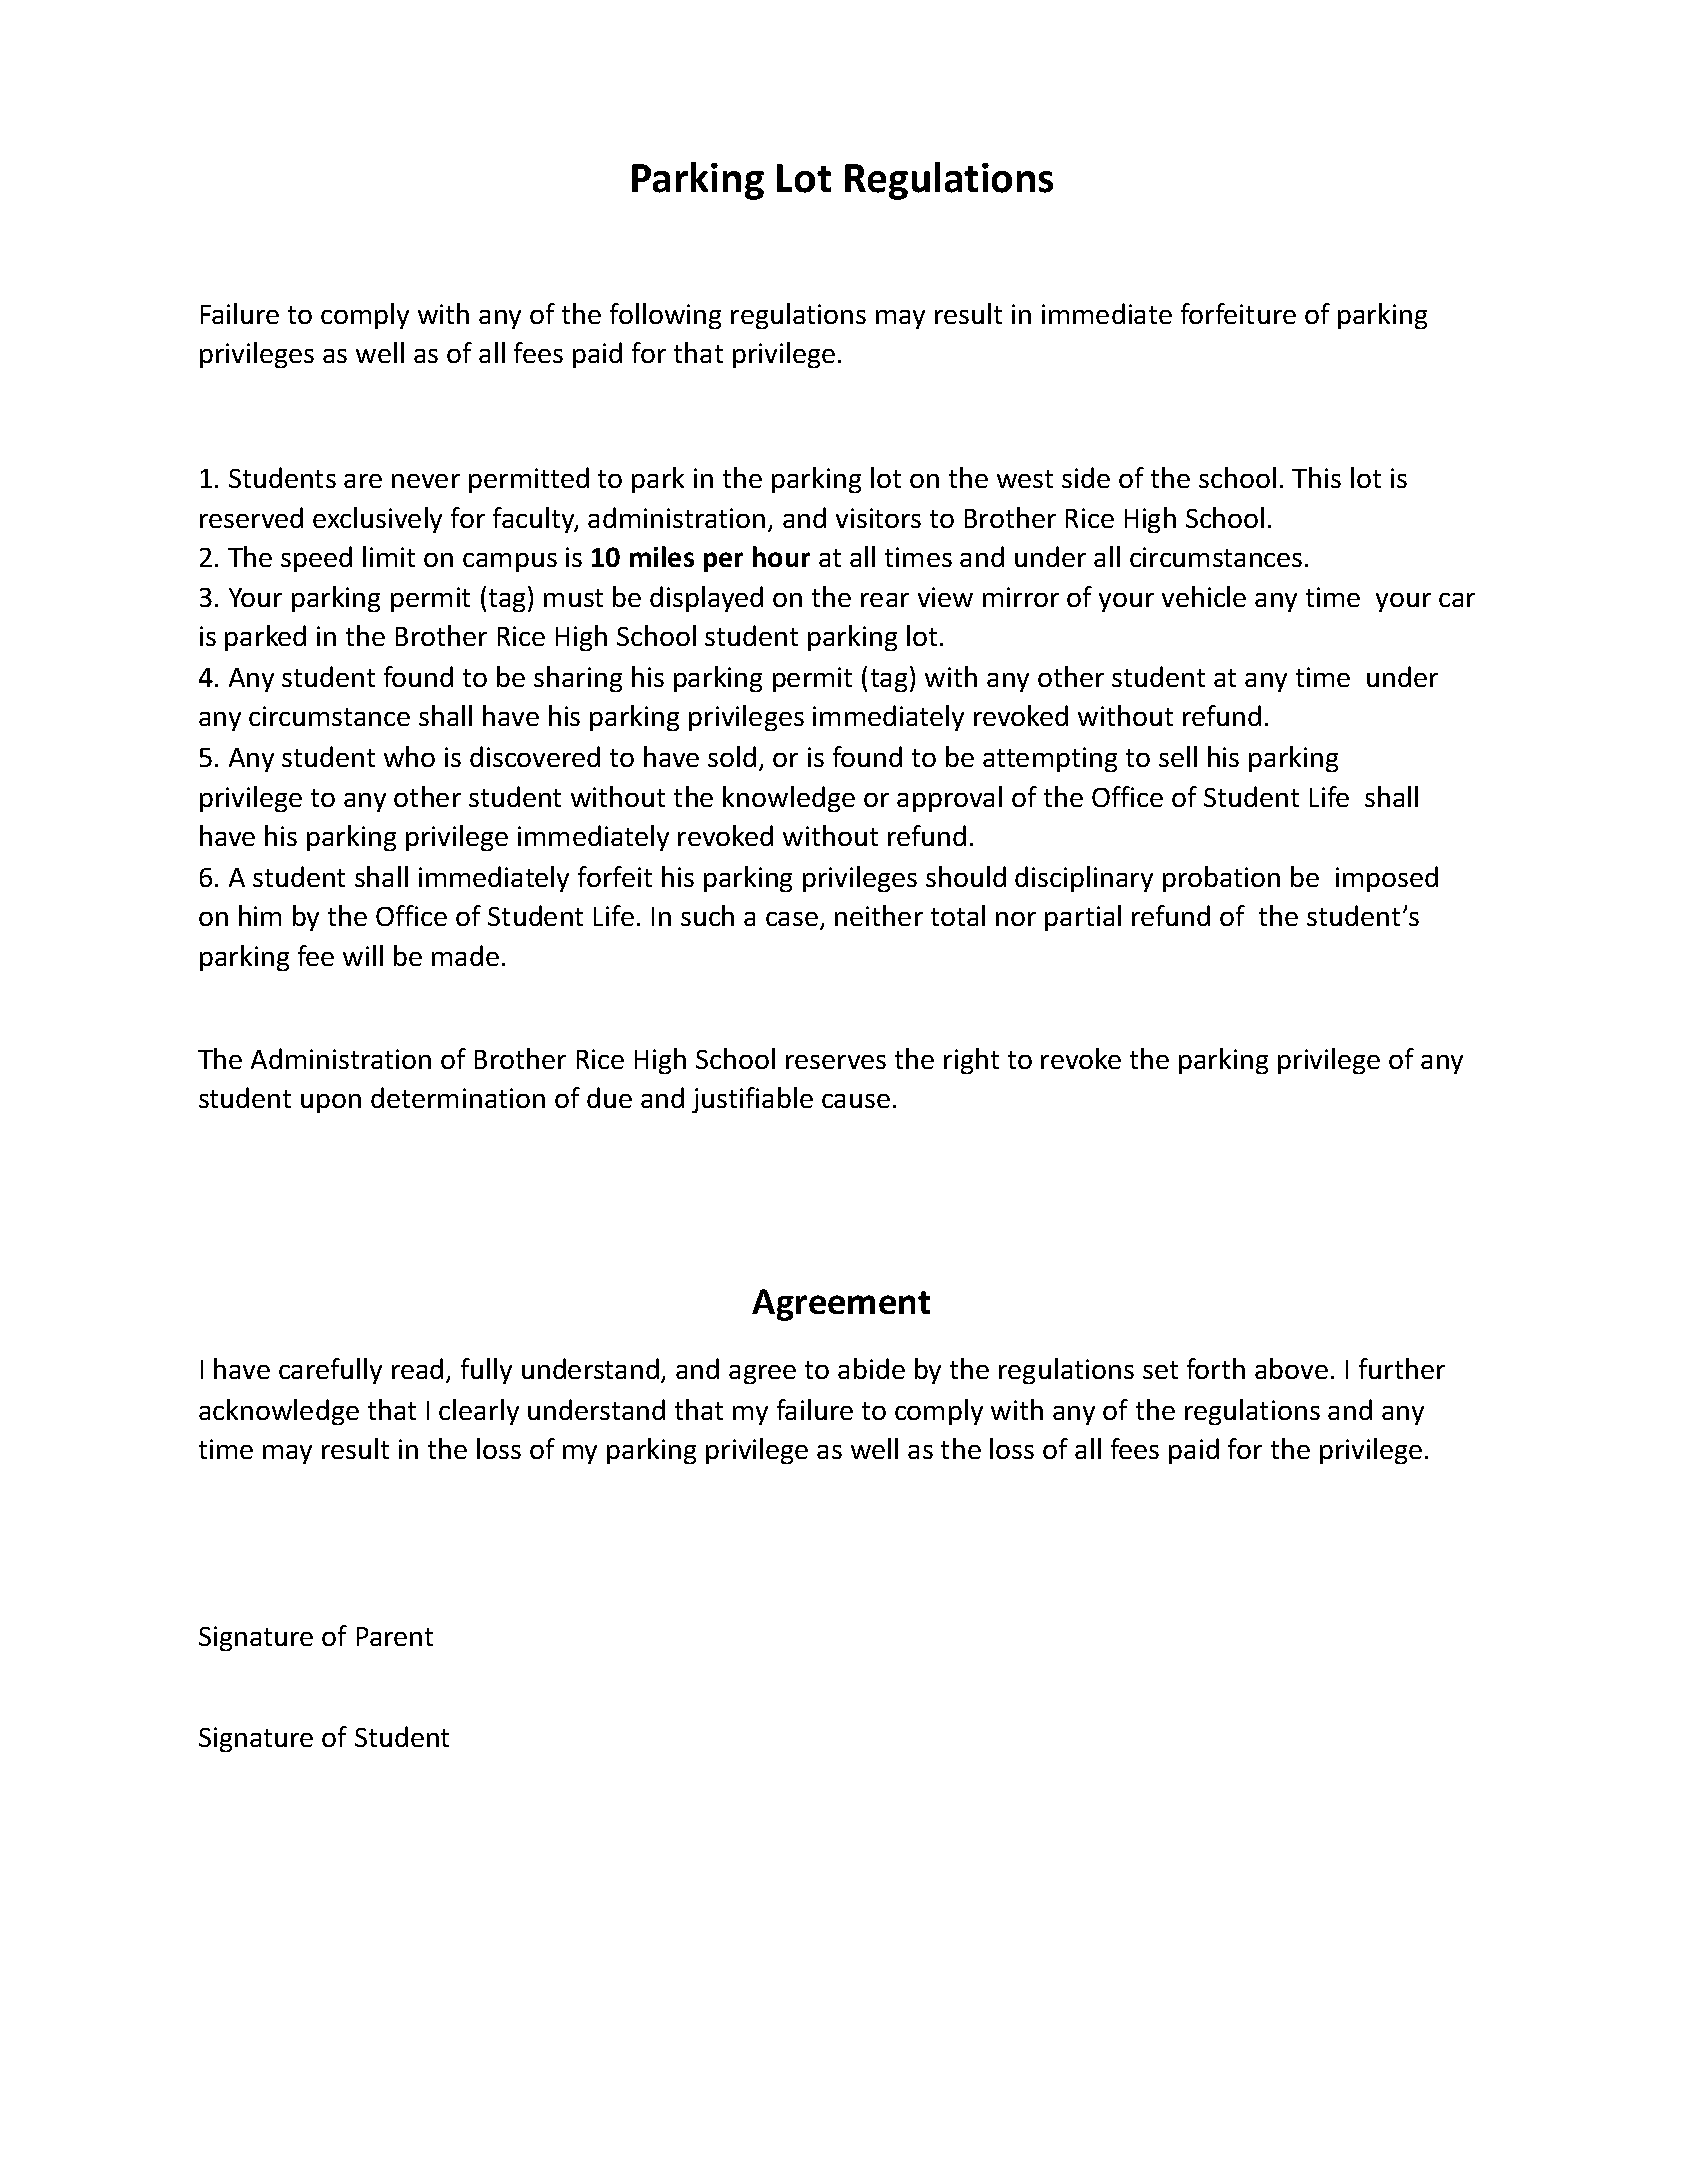 The width and height of the screenshot is (1684, 2179). I want to click on This, so click(1316, 477).
